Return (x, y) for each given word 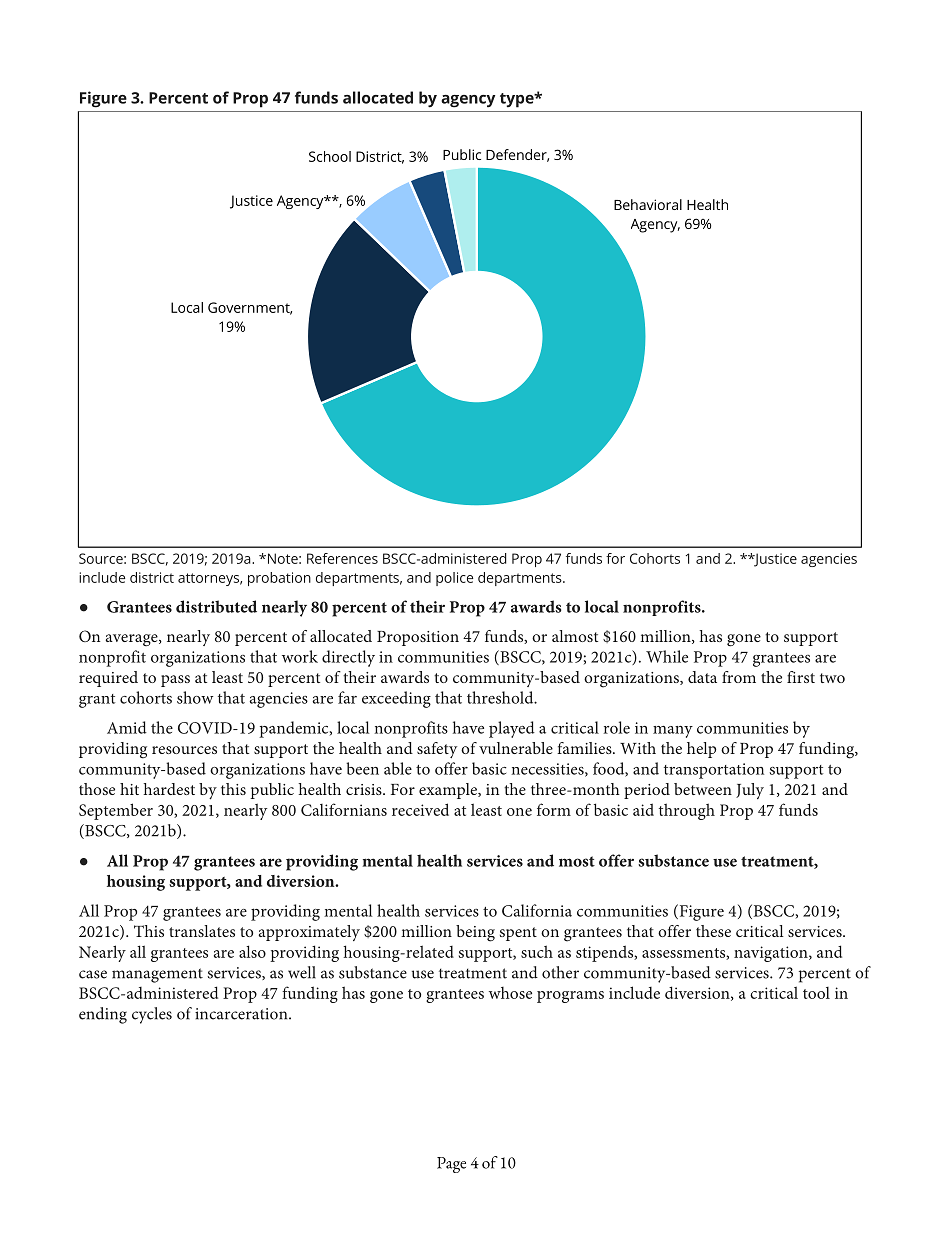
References (342, 558)
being (475, 933)
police (454, 579)
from (739, 677)
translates (202, 931)
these (713, 931)
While (667, 656)
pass (175, 681)
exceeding (396, 699)
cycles (152, 1015)
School (330, 156)
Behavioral (648, 204)
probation (279, 579)
